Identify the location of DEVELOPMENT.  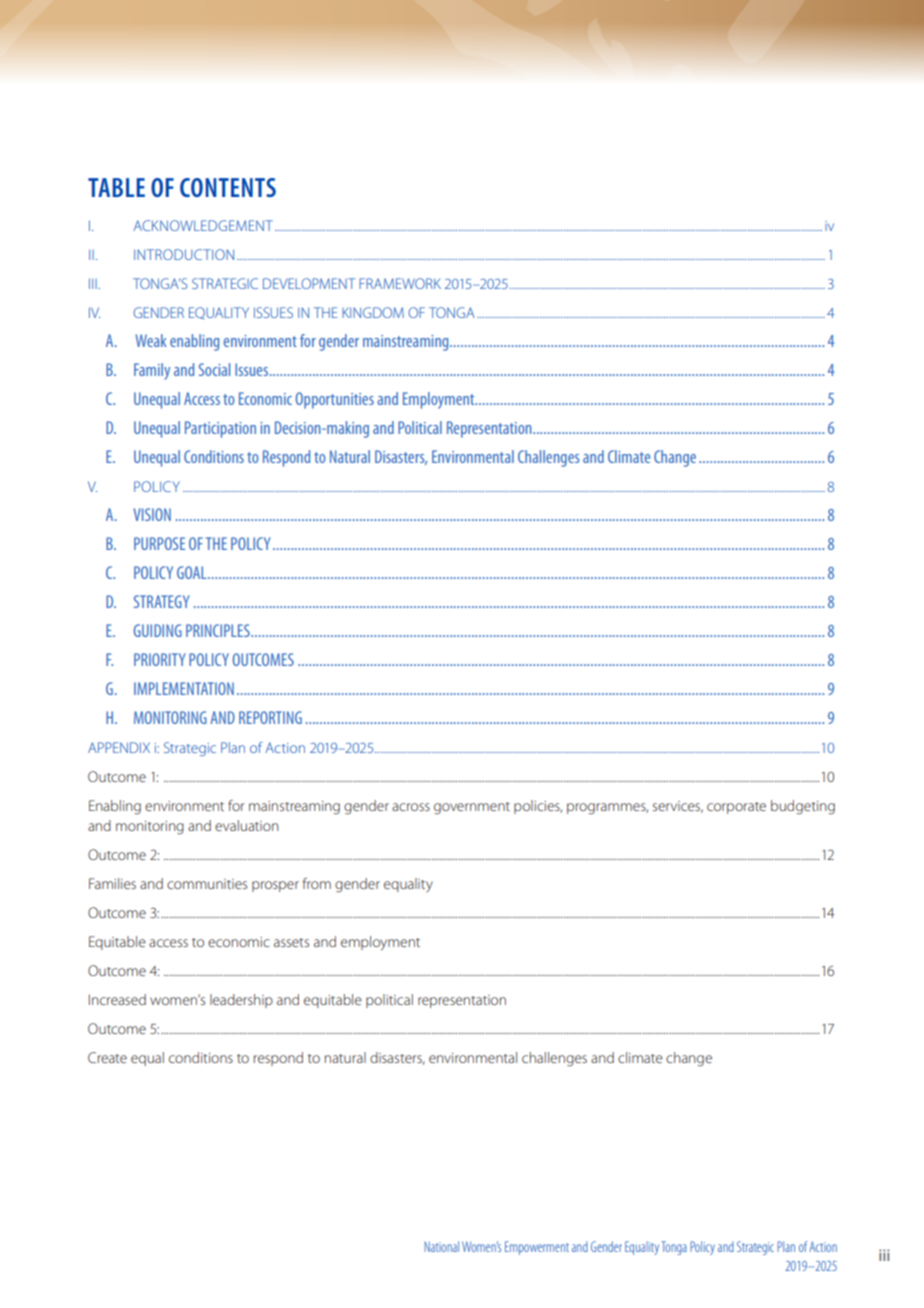
(309, 283).
